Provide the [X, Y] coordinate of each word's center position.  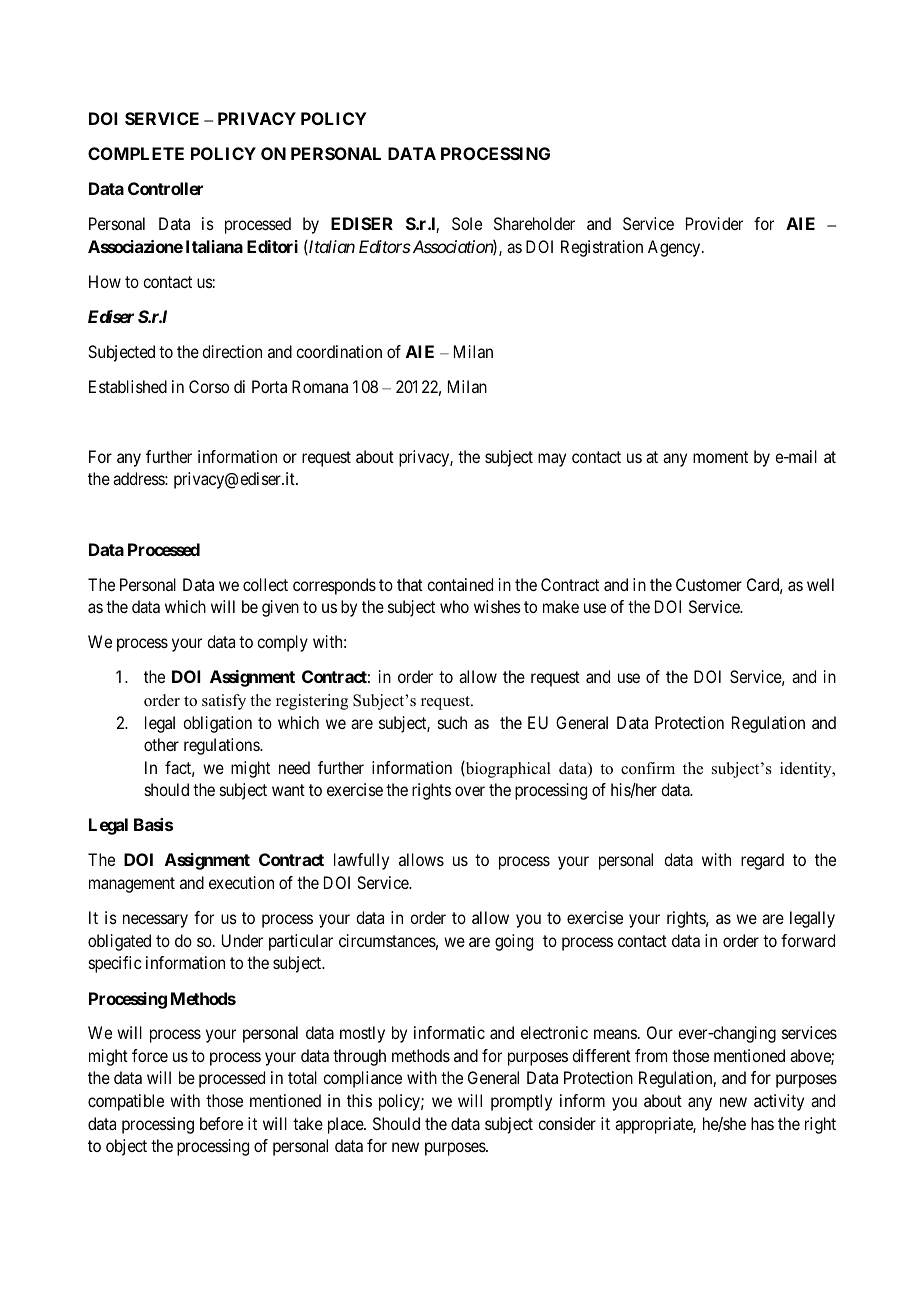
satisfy [224, 702]
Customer [709, 584]
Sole [467, 223]
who [454, 606]
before [221, 1123]
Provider [714, 223]
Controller [165, 188]
